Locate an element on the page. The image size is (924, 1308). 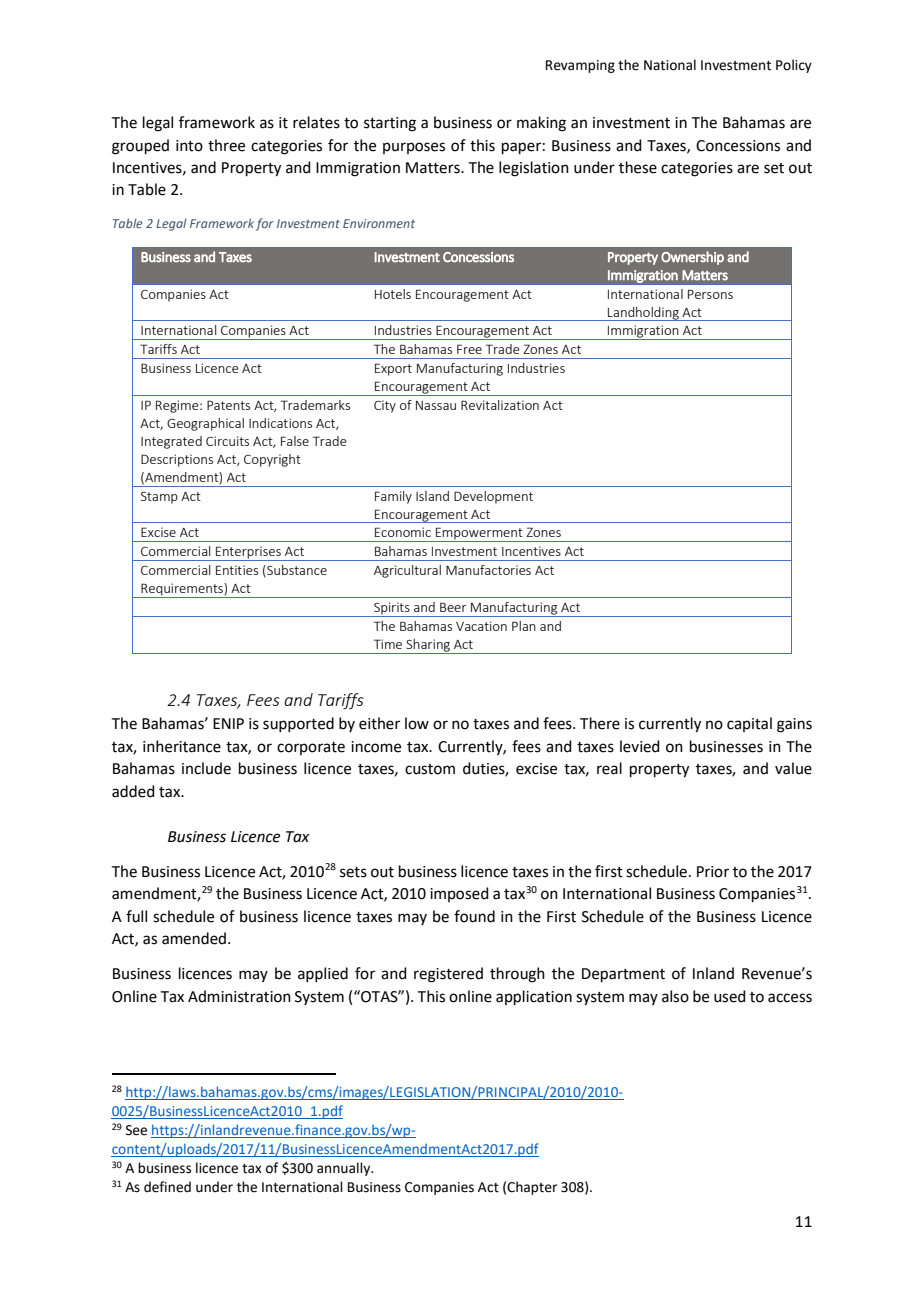
three is located at coordinates (226, 145).
